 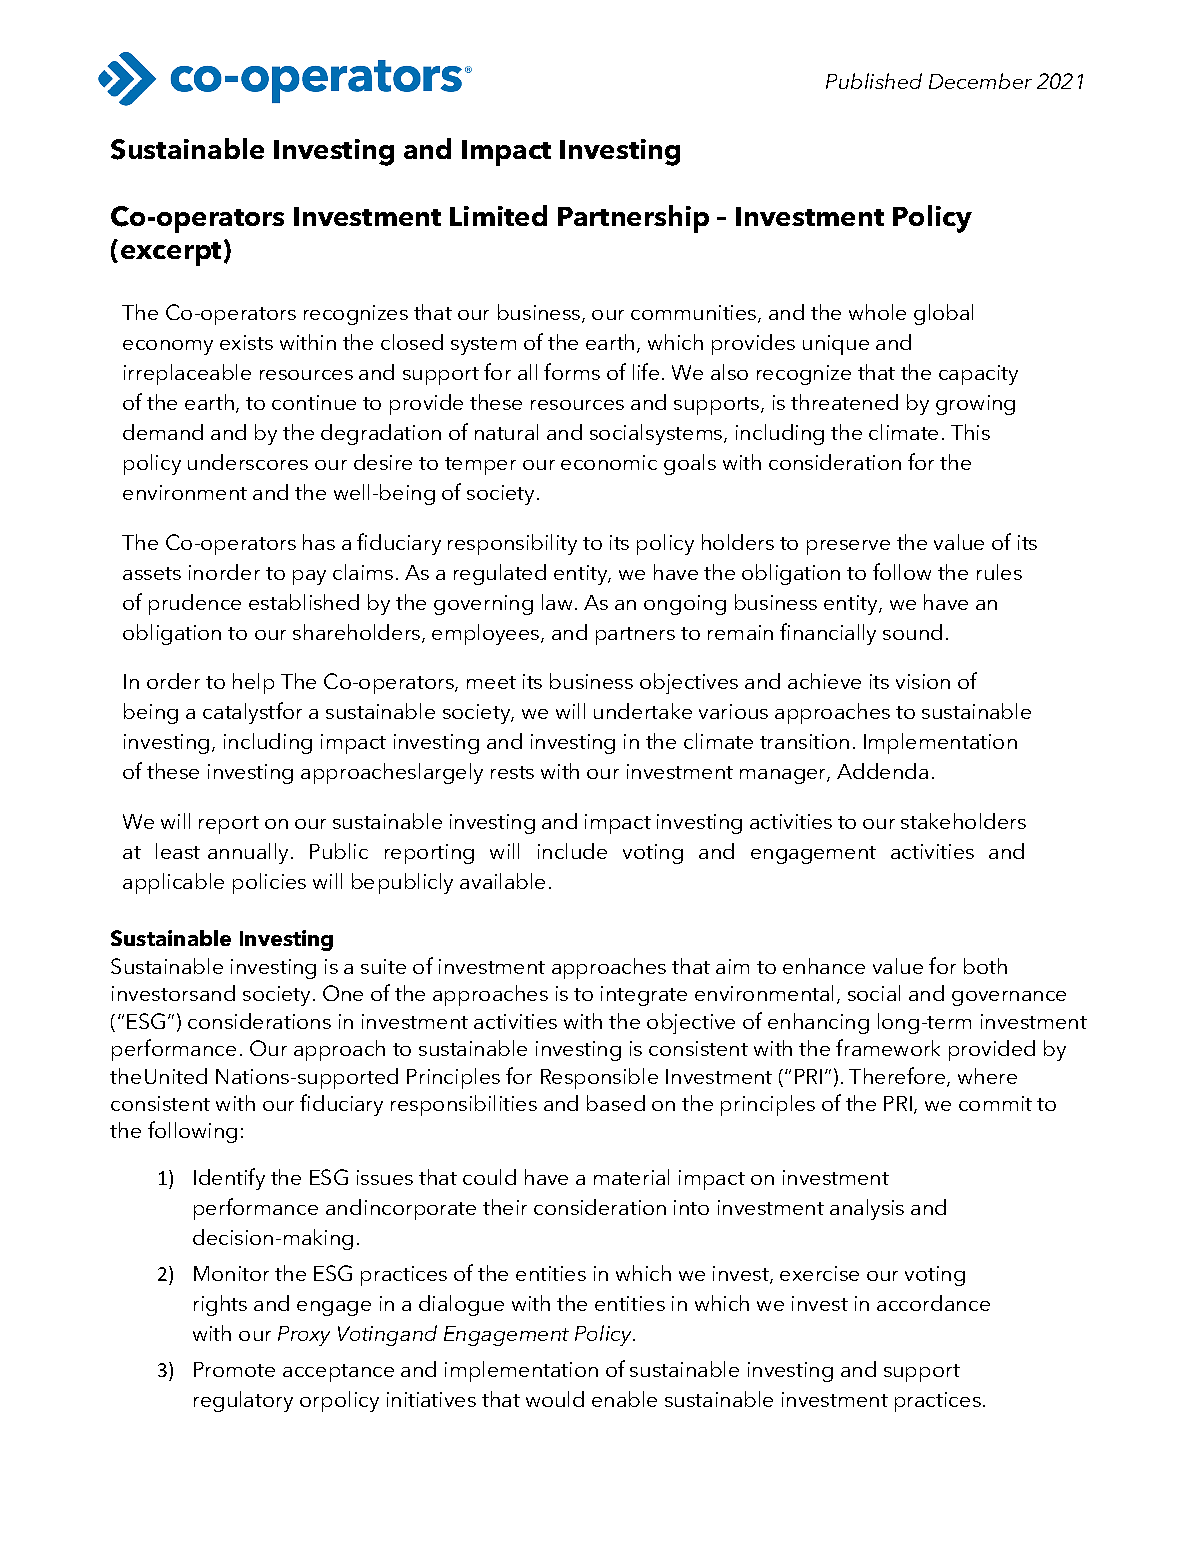 I want to click on excerpt, so click(x=171, y=254).
